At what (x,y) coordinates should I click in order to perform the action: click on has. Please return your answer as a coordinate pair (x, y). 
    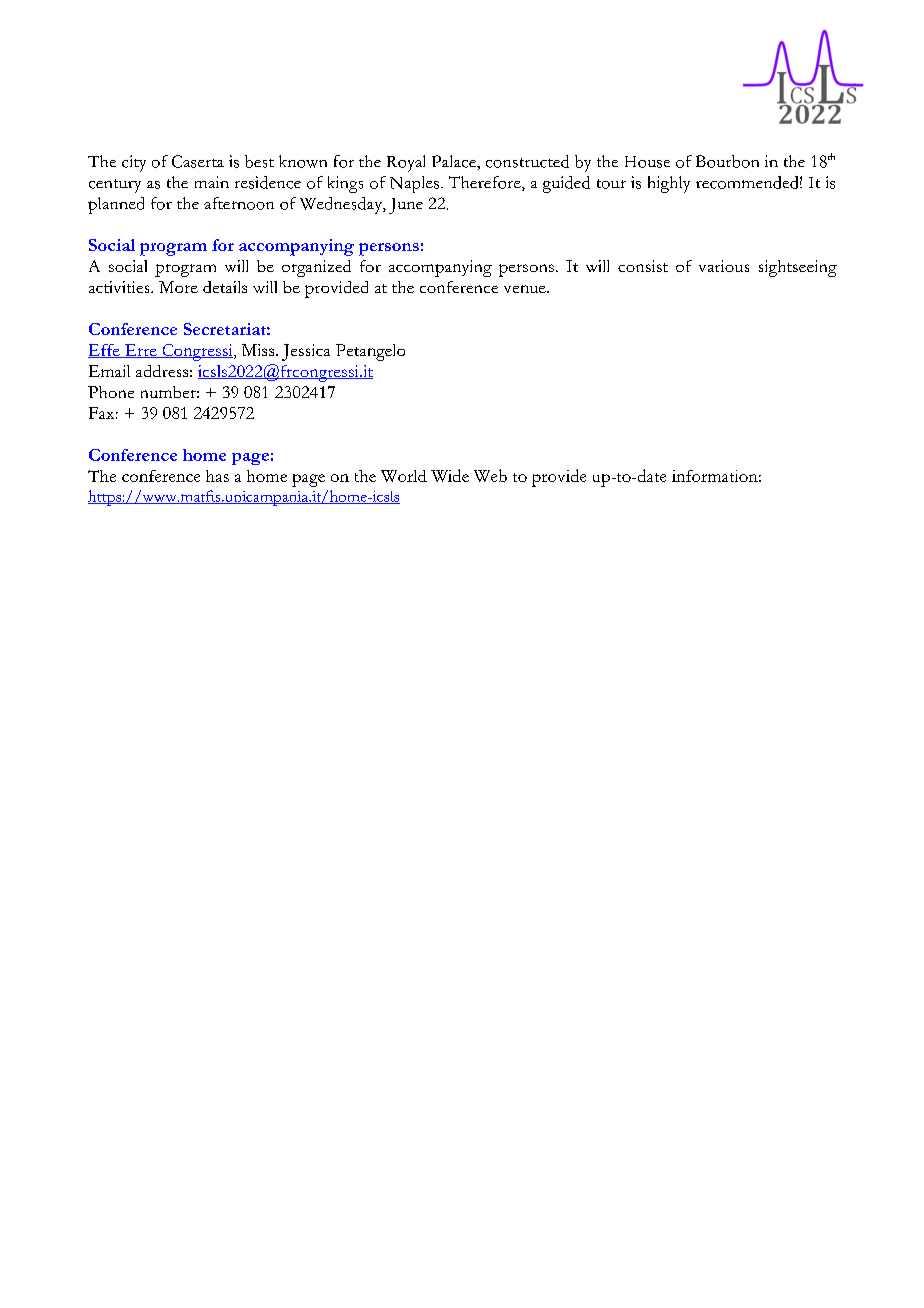
    Looking at the image, I should click on (217, 476).
